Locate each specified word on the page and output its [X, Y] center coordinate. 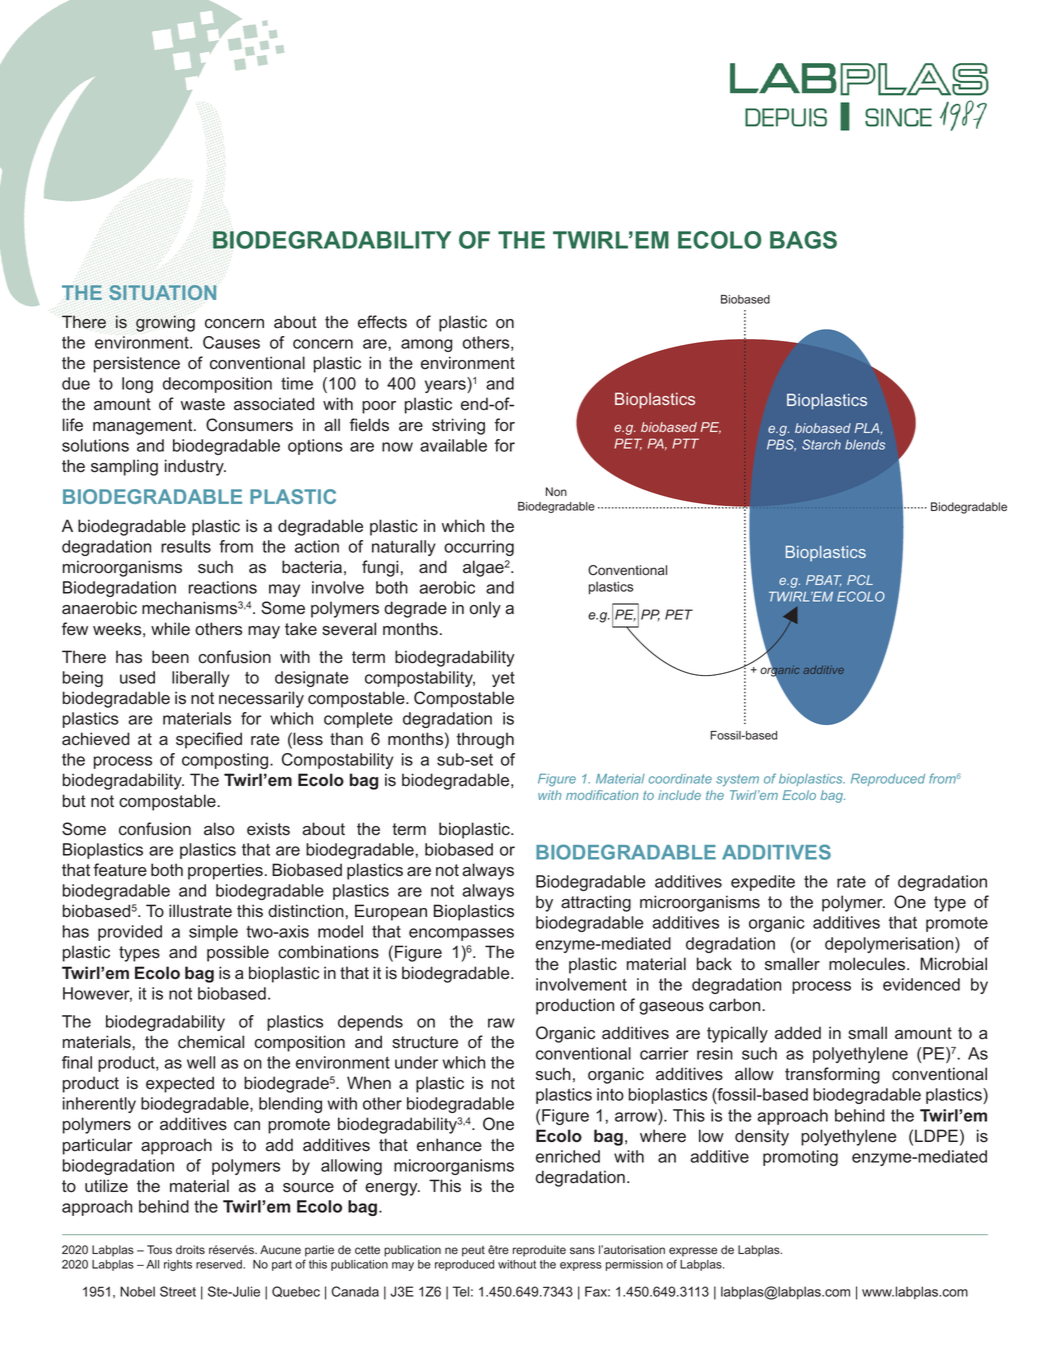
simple [213, 933]
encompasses [461, 934]
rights [178, 1265]
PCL [860, 580]
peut [473, 1251]
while [170, 629]
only [485, 609]
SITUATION [162, 292]
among [426, 345]
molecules [868, 964]
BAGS [803, 240]
